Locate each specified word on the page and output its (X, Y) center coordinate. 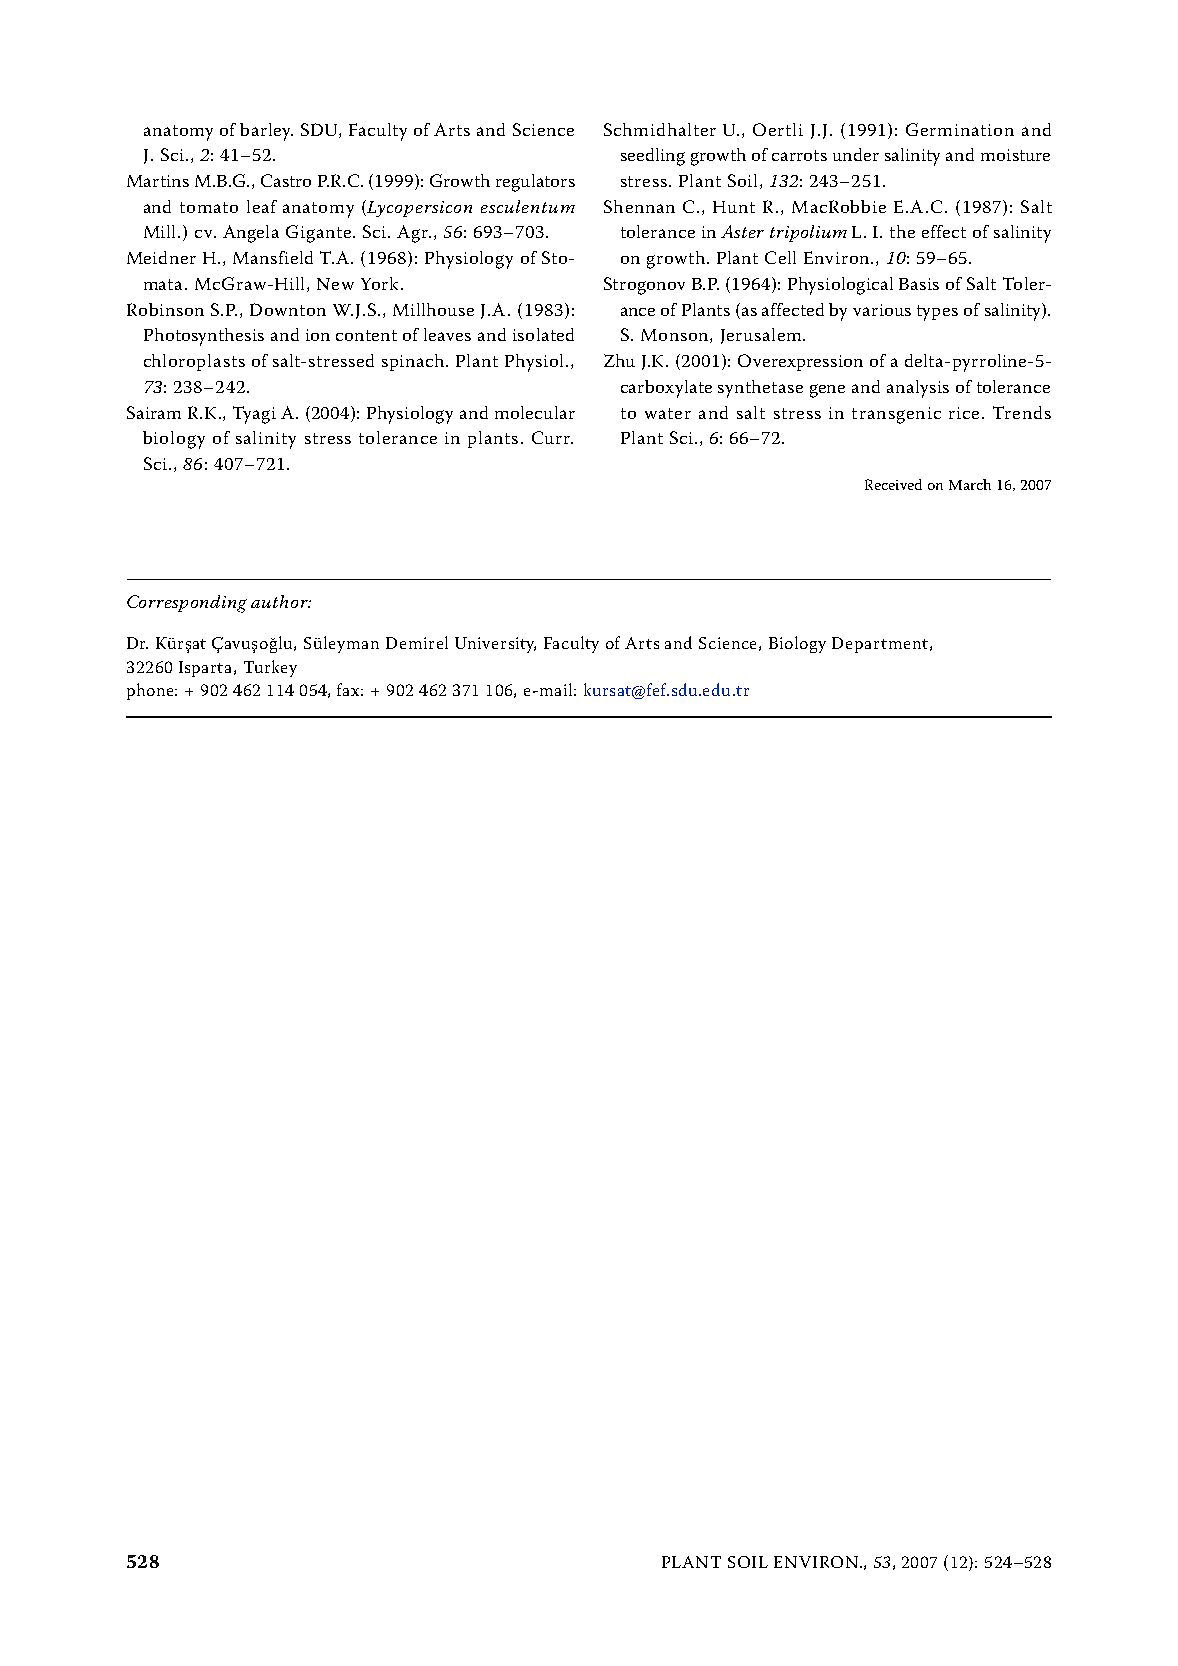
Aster (742, 231)
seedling (653, 157)
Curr (552, 437)
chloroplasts (194, 362)
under (856, 154)
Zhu (619, 360)
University (495, 645)
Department (880, 645)
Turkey (270, 668)
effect (944, 231)
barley (266, 132)
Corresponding (187, 604)
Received (893, 484)
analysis (918, 389)
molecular (535, 412)
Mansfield (273, 257)
